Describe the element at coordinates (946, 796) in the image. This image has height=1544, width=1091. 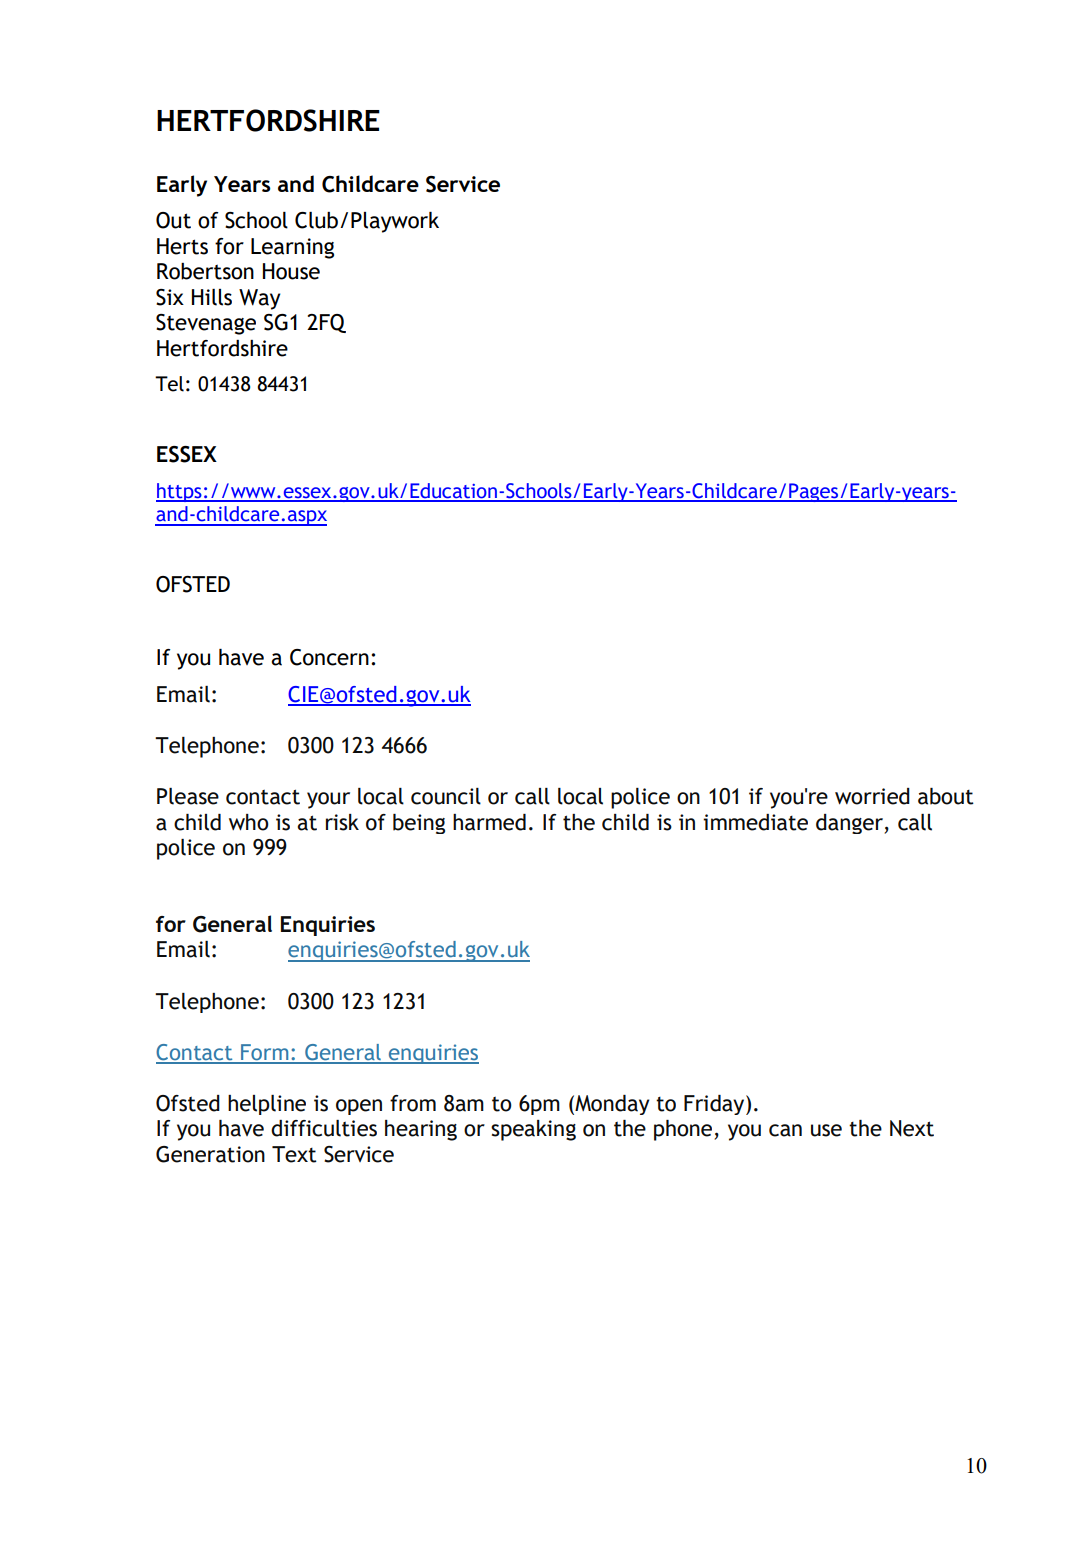
I see `about` at that location.
